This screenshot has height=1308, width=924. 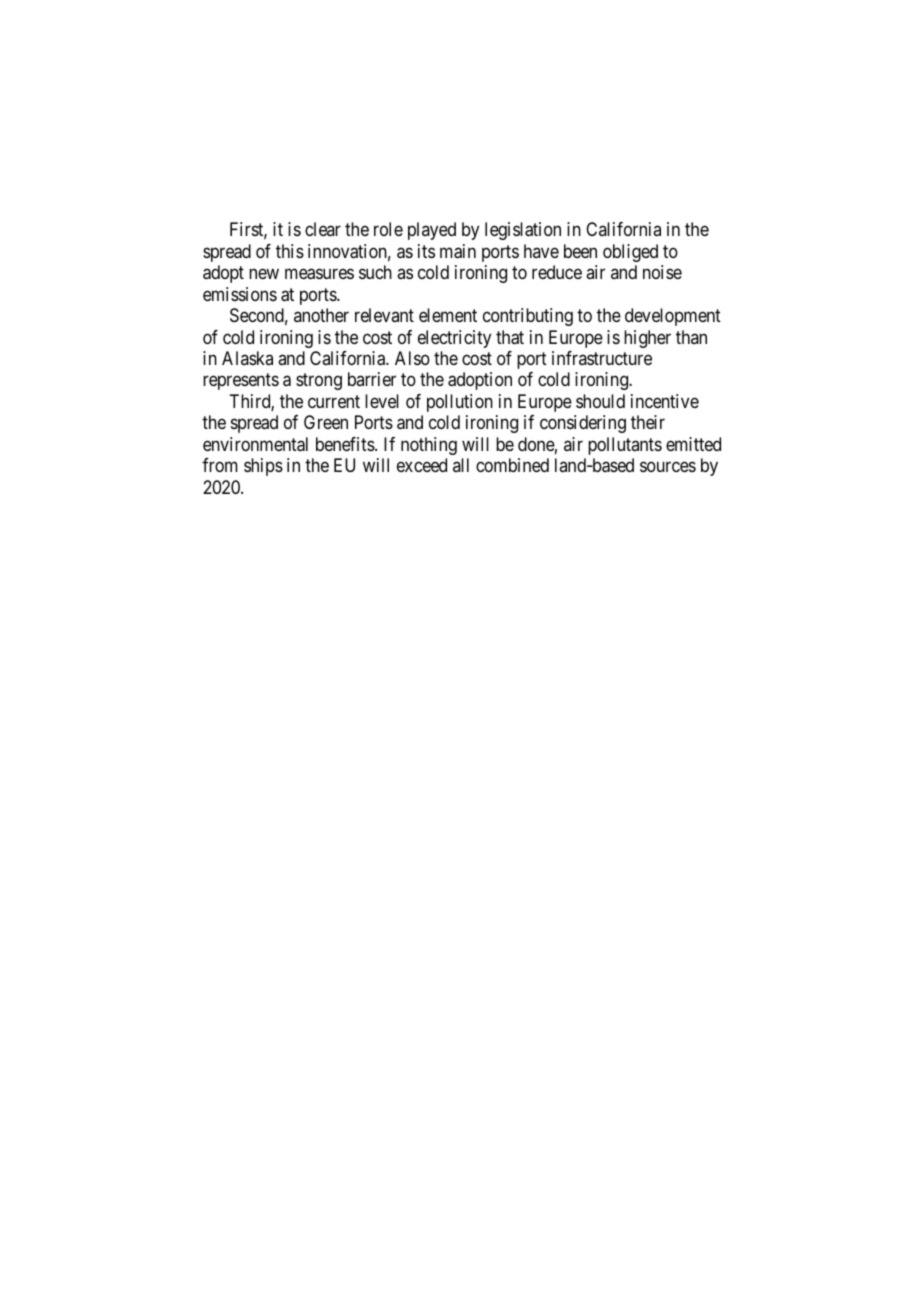 I want to click on played, so click(x=432, y=231).
